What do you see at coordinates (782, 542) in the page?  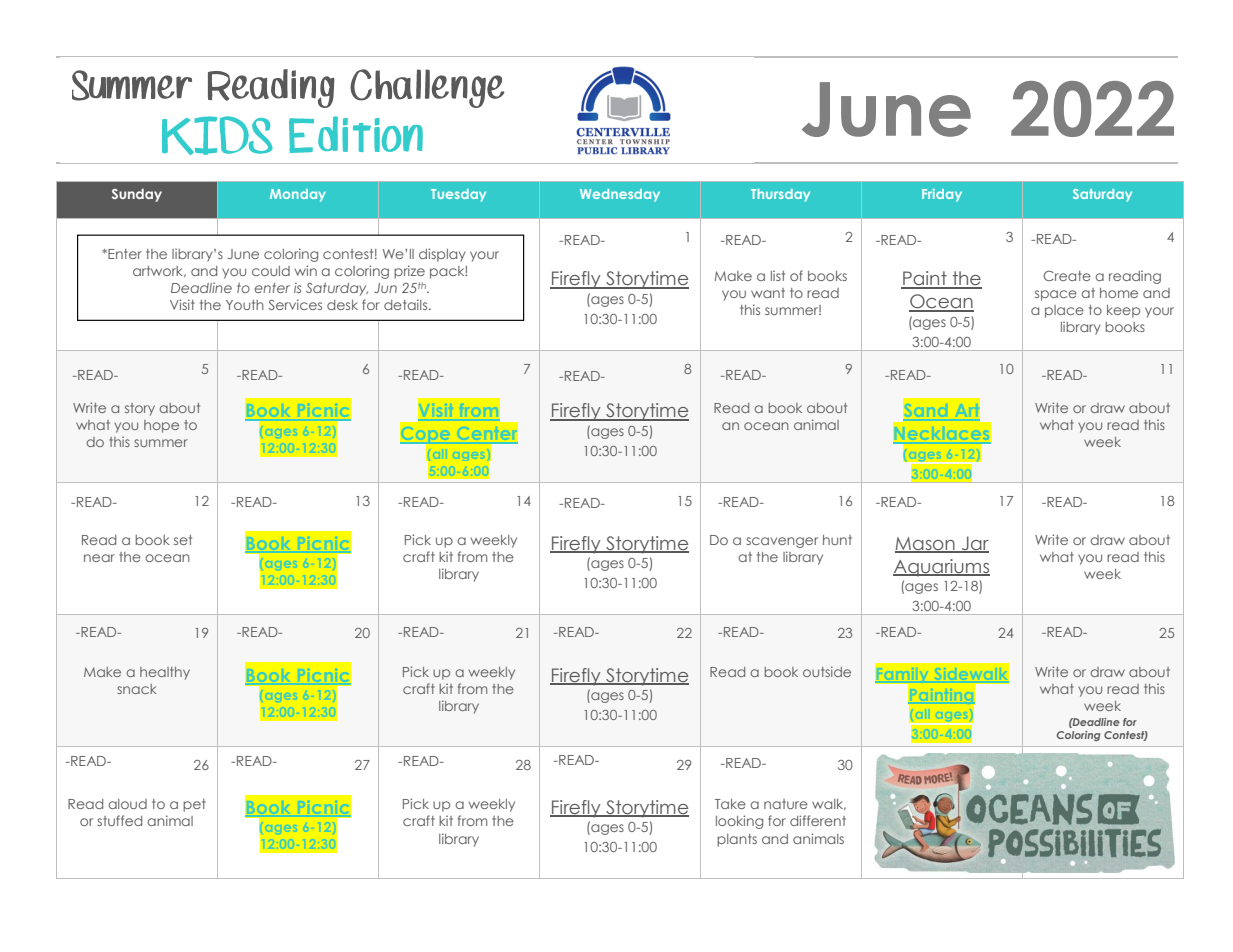 I see `scavenger` at bounding box center [782, 542].
